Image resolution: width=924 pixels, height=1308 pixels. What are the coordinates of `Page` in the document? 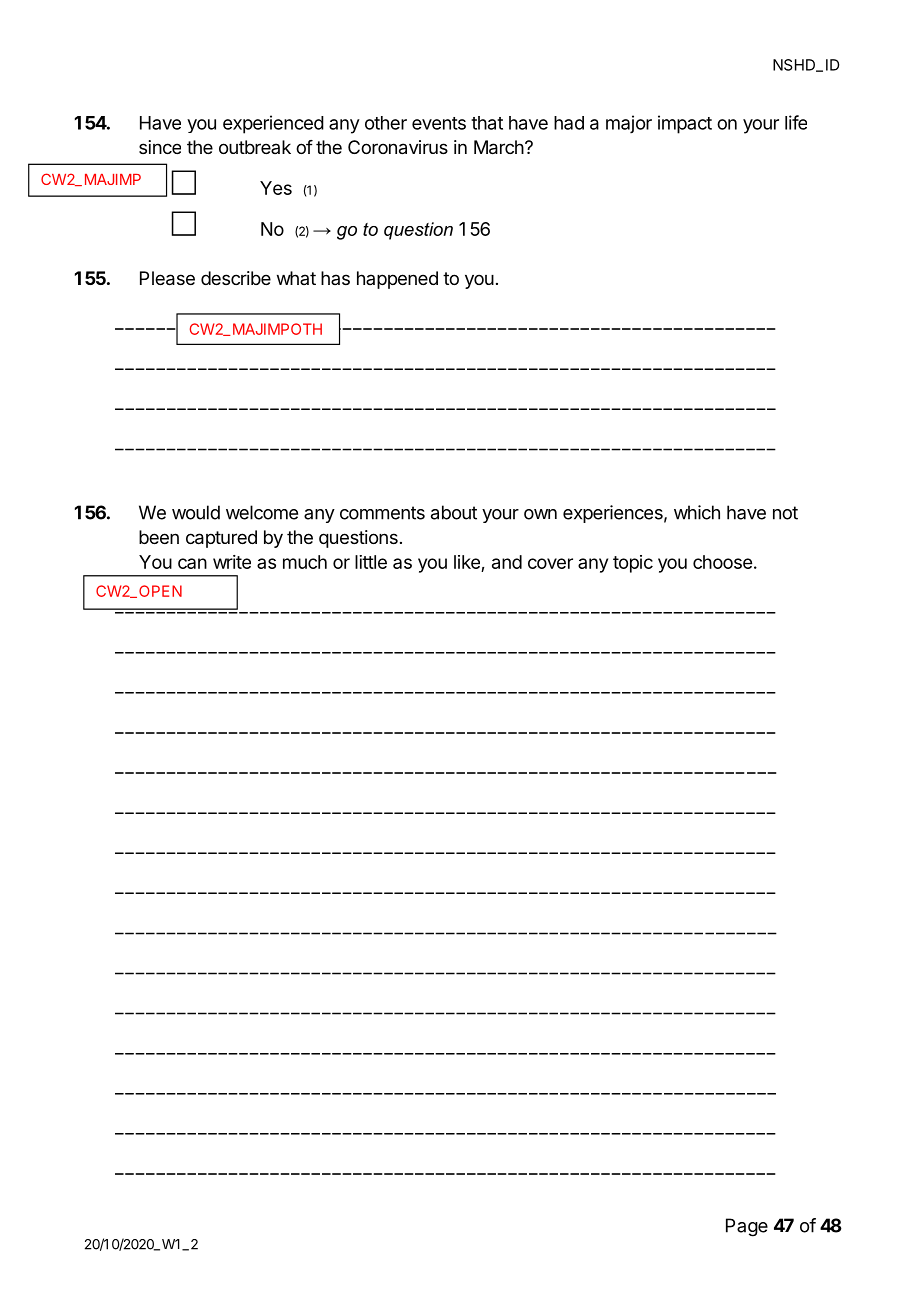 It's located at (747, 1227).
